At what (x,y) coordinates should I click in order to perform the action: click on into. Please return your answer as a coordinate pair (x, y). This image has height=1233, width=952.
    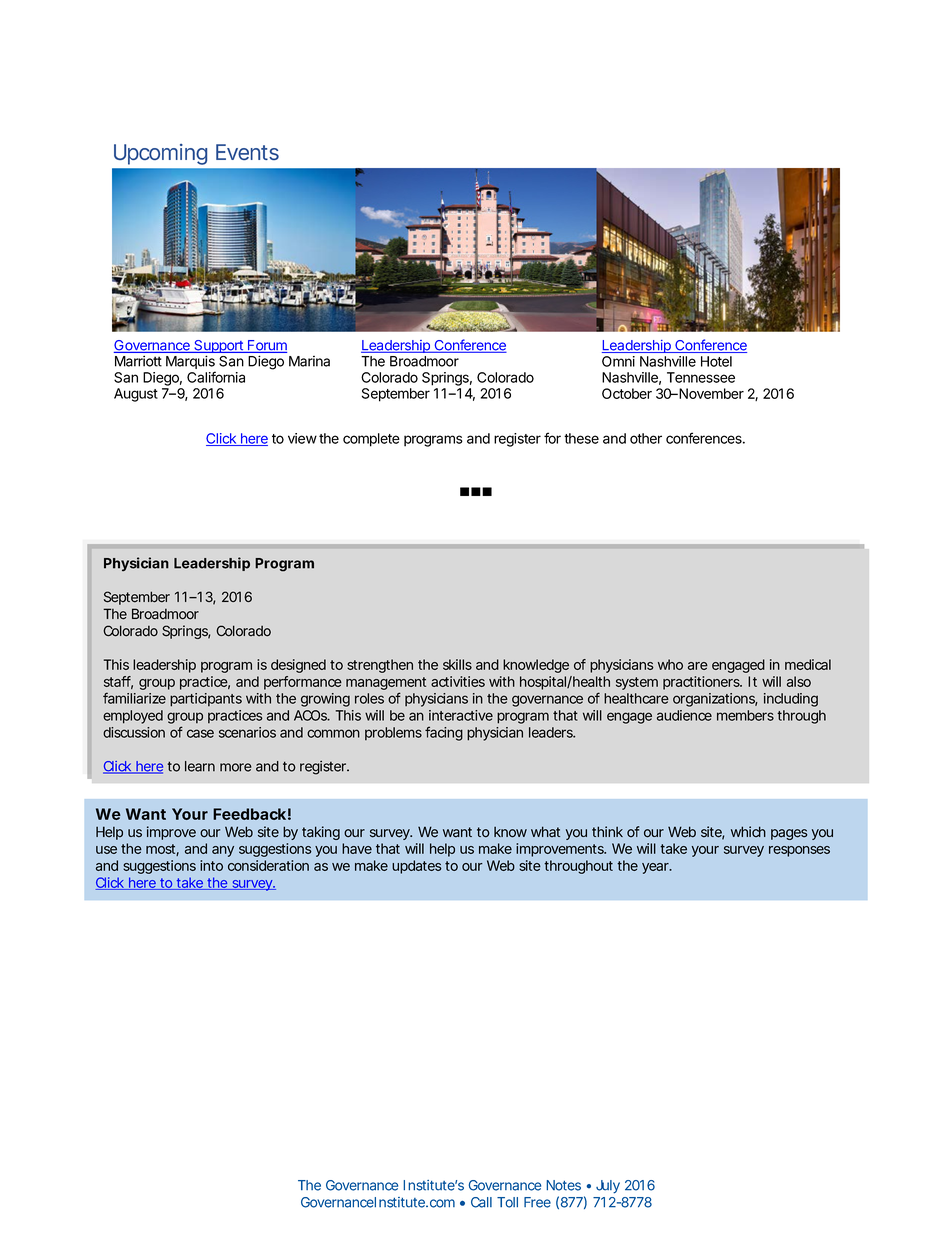
    Looking at the image, I should click on (211, 865).
